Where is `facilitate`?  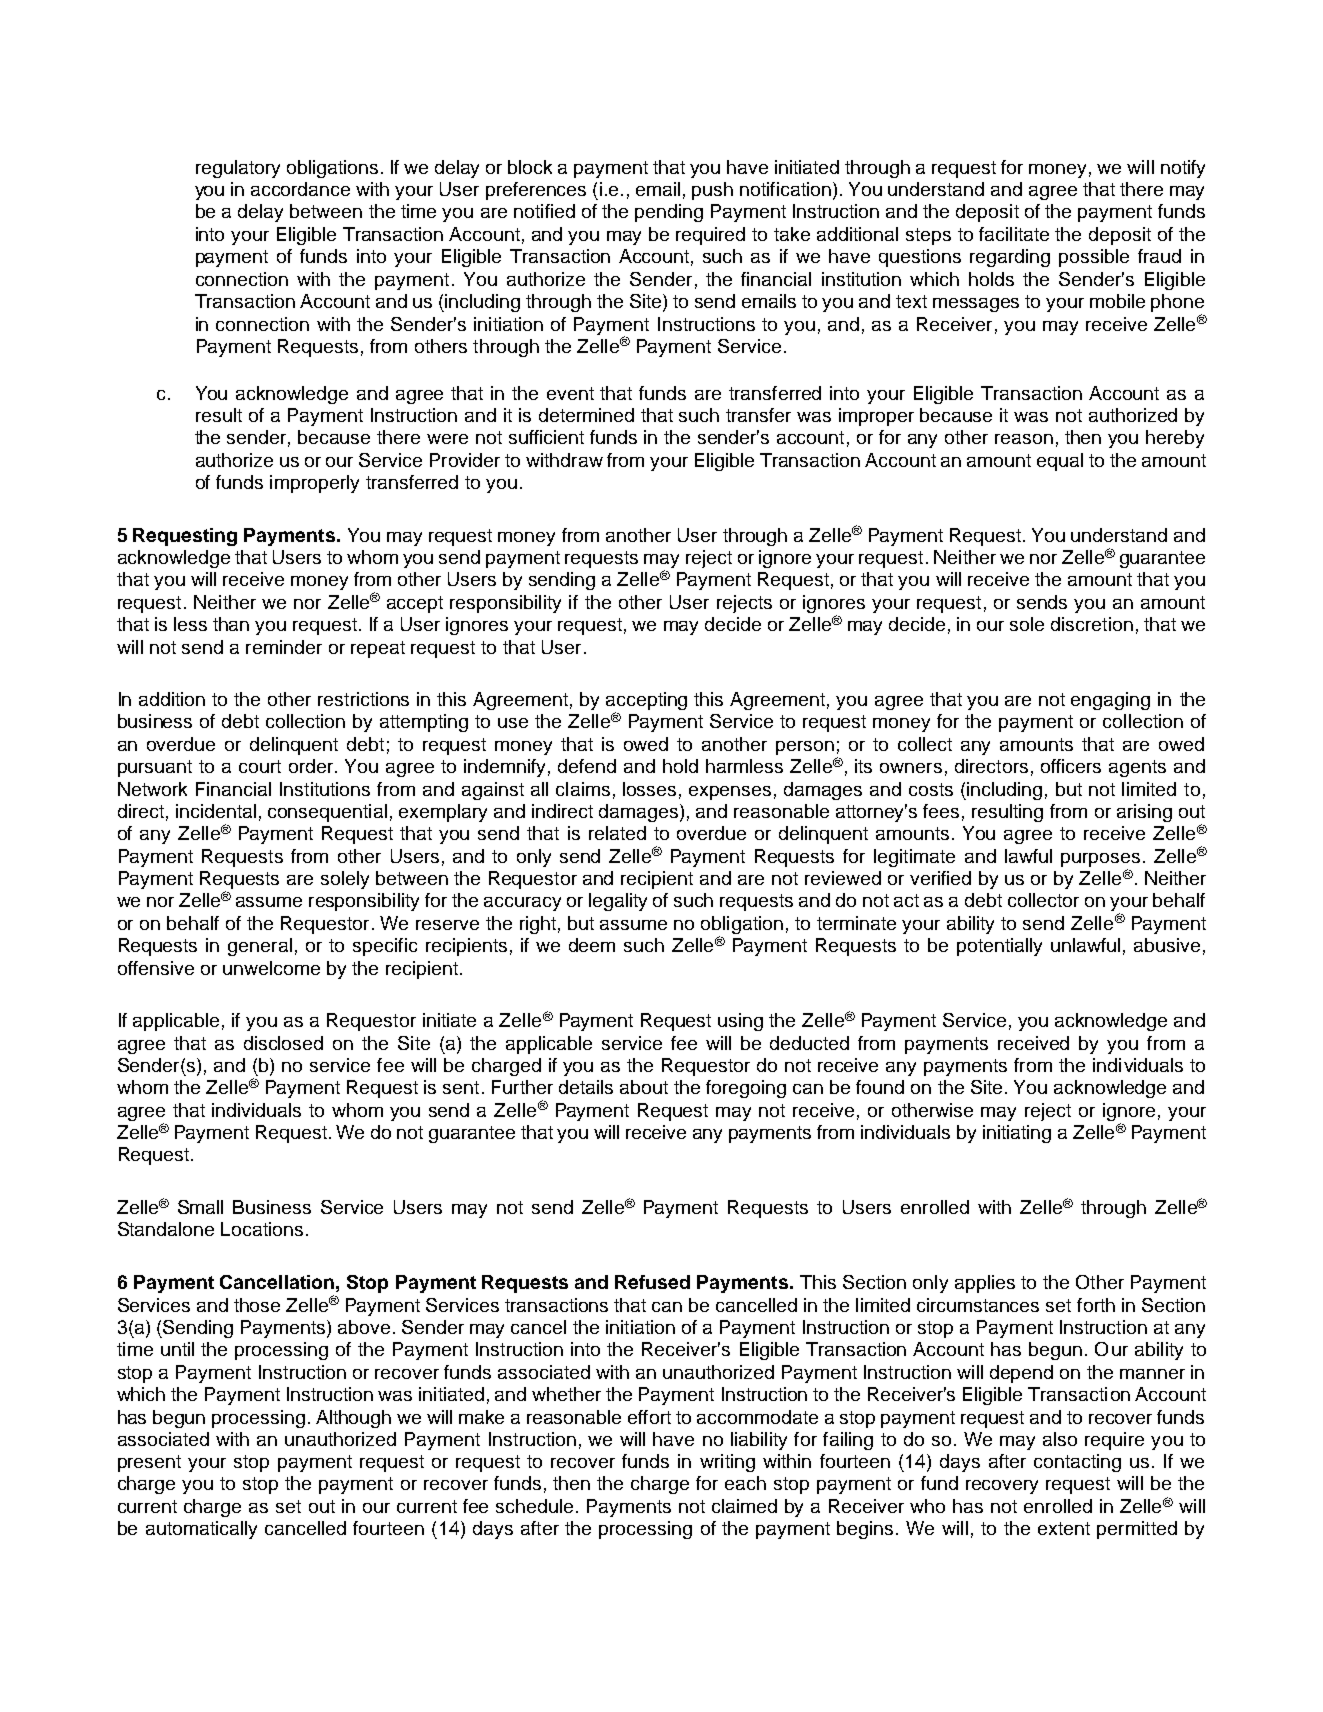 facilitate is located at coordinates (1014, 234).
